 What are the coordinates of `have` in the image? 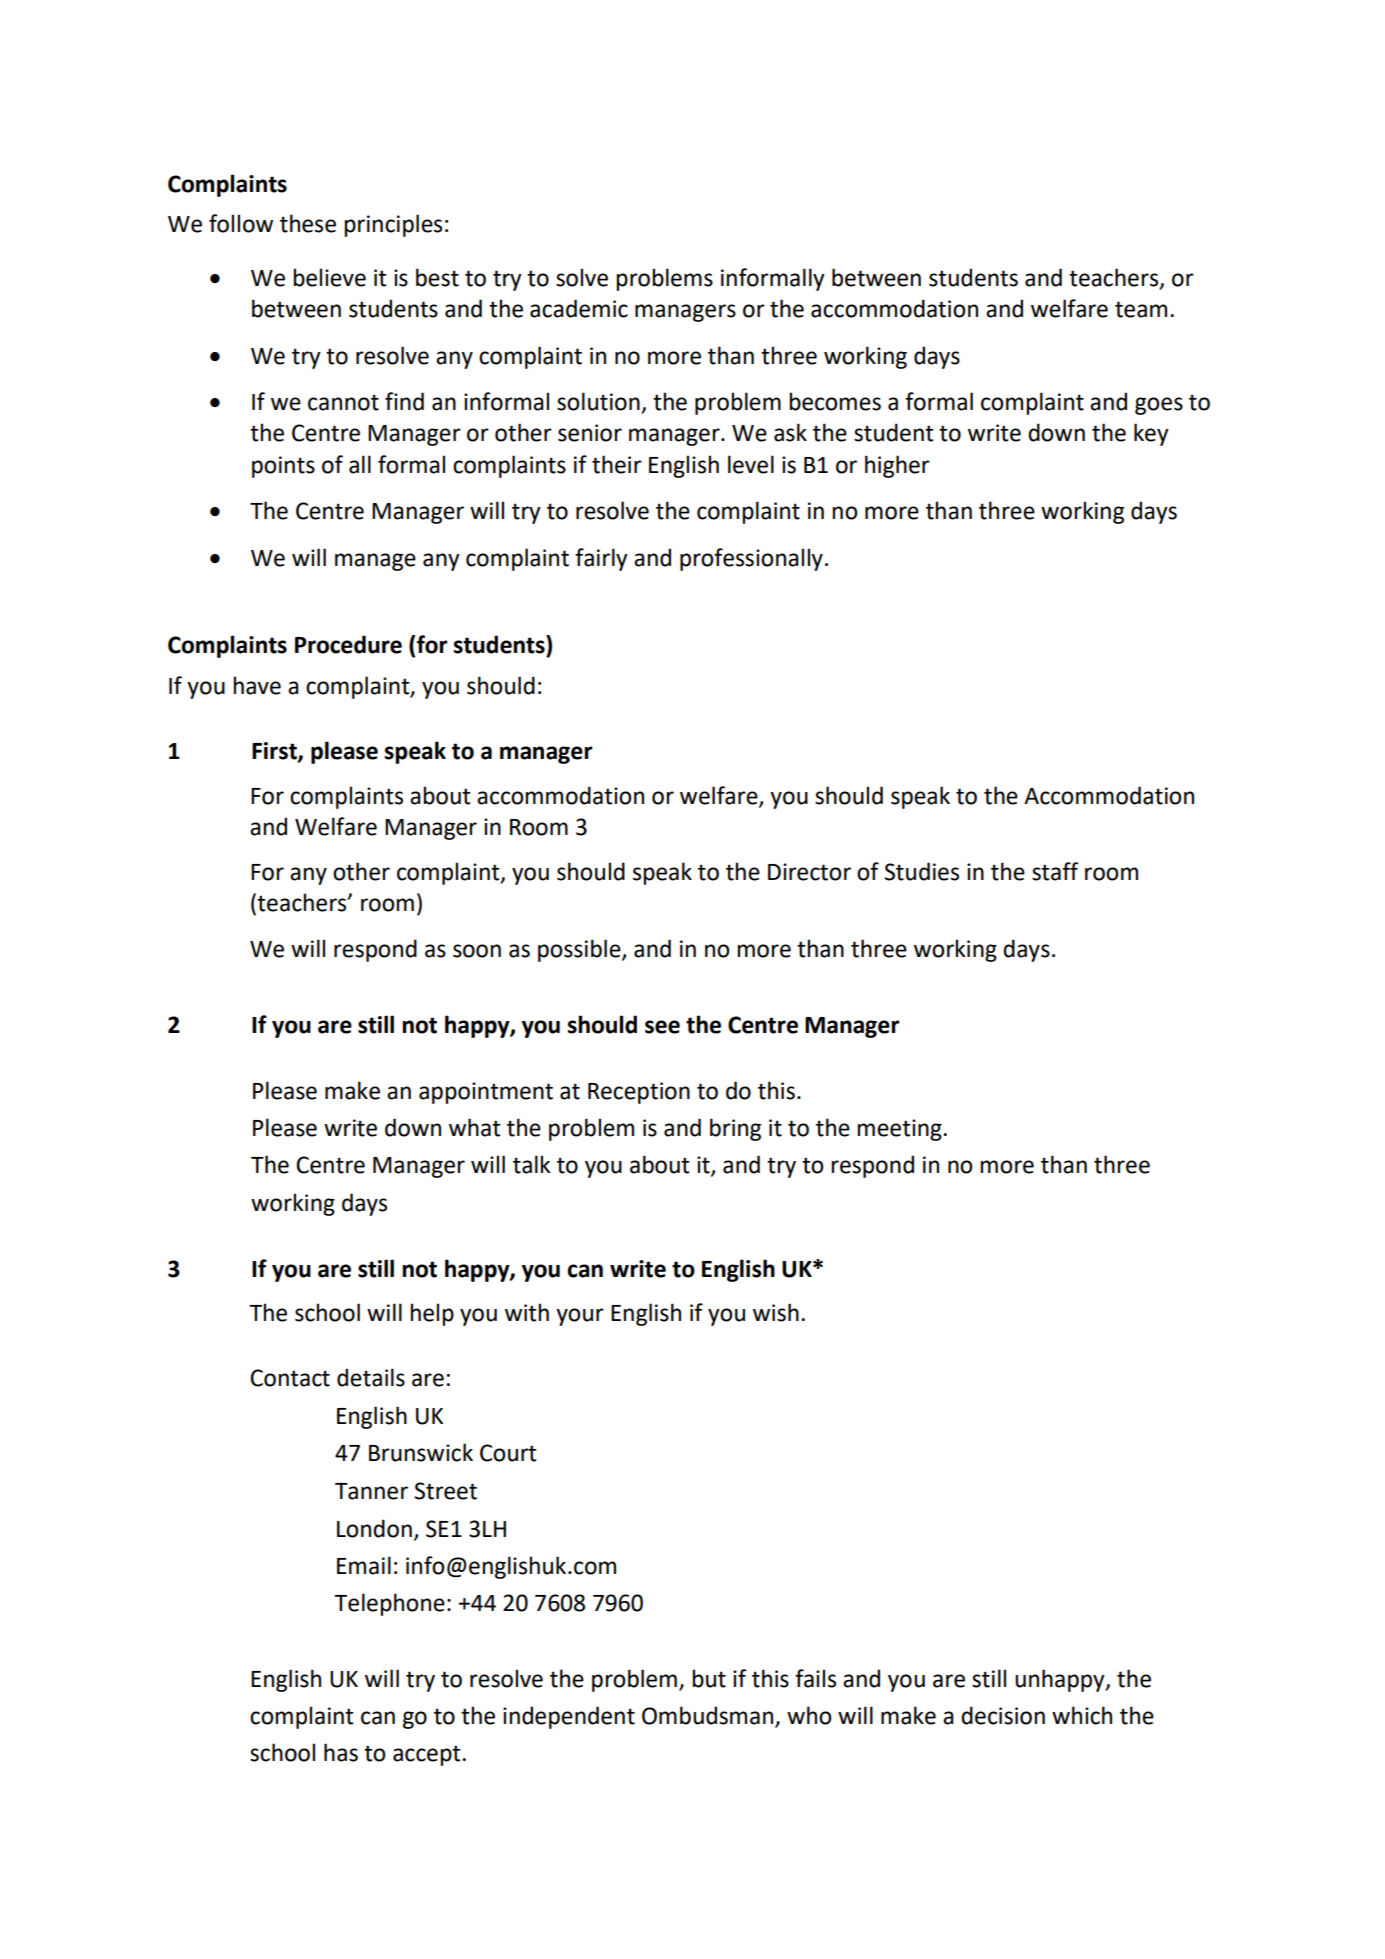 It's located at (257, 685).
